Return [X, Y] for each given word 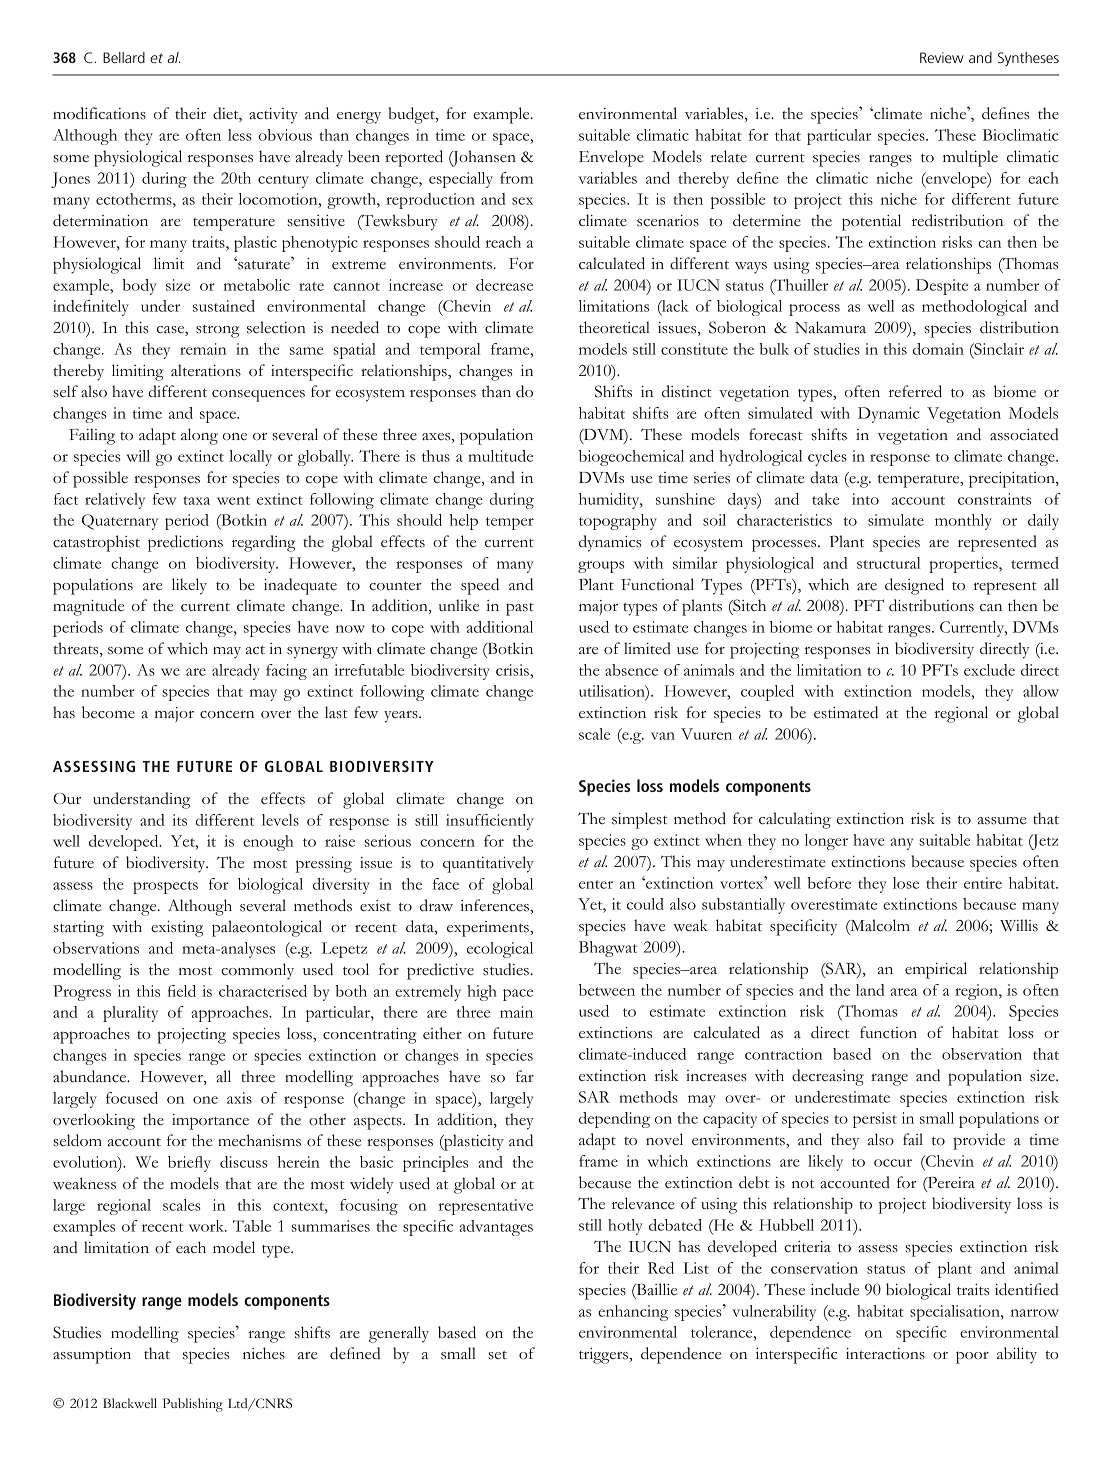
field [182, 991]
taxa [196, 500]
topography [618, 522]
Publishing [192, 1405]
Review [942, 57]
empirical [936, 970]
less [240, 135]
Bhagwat [608, 949]
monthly [963, 522]
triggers [605, 1356]
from [516, 178]
